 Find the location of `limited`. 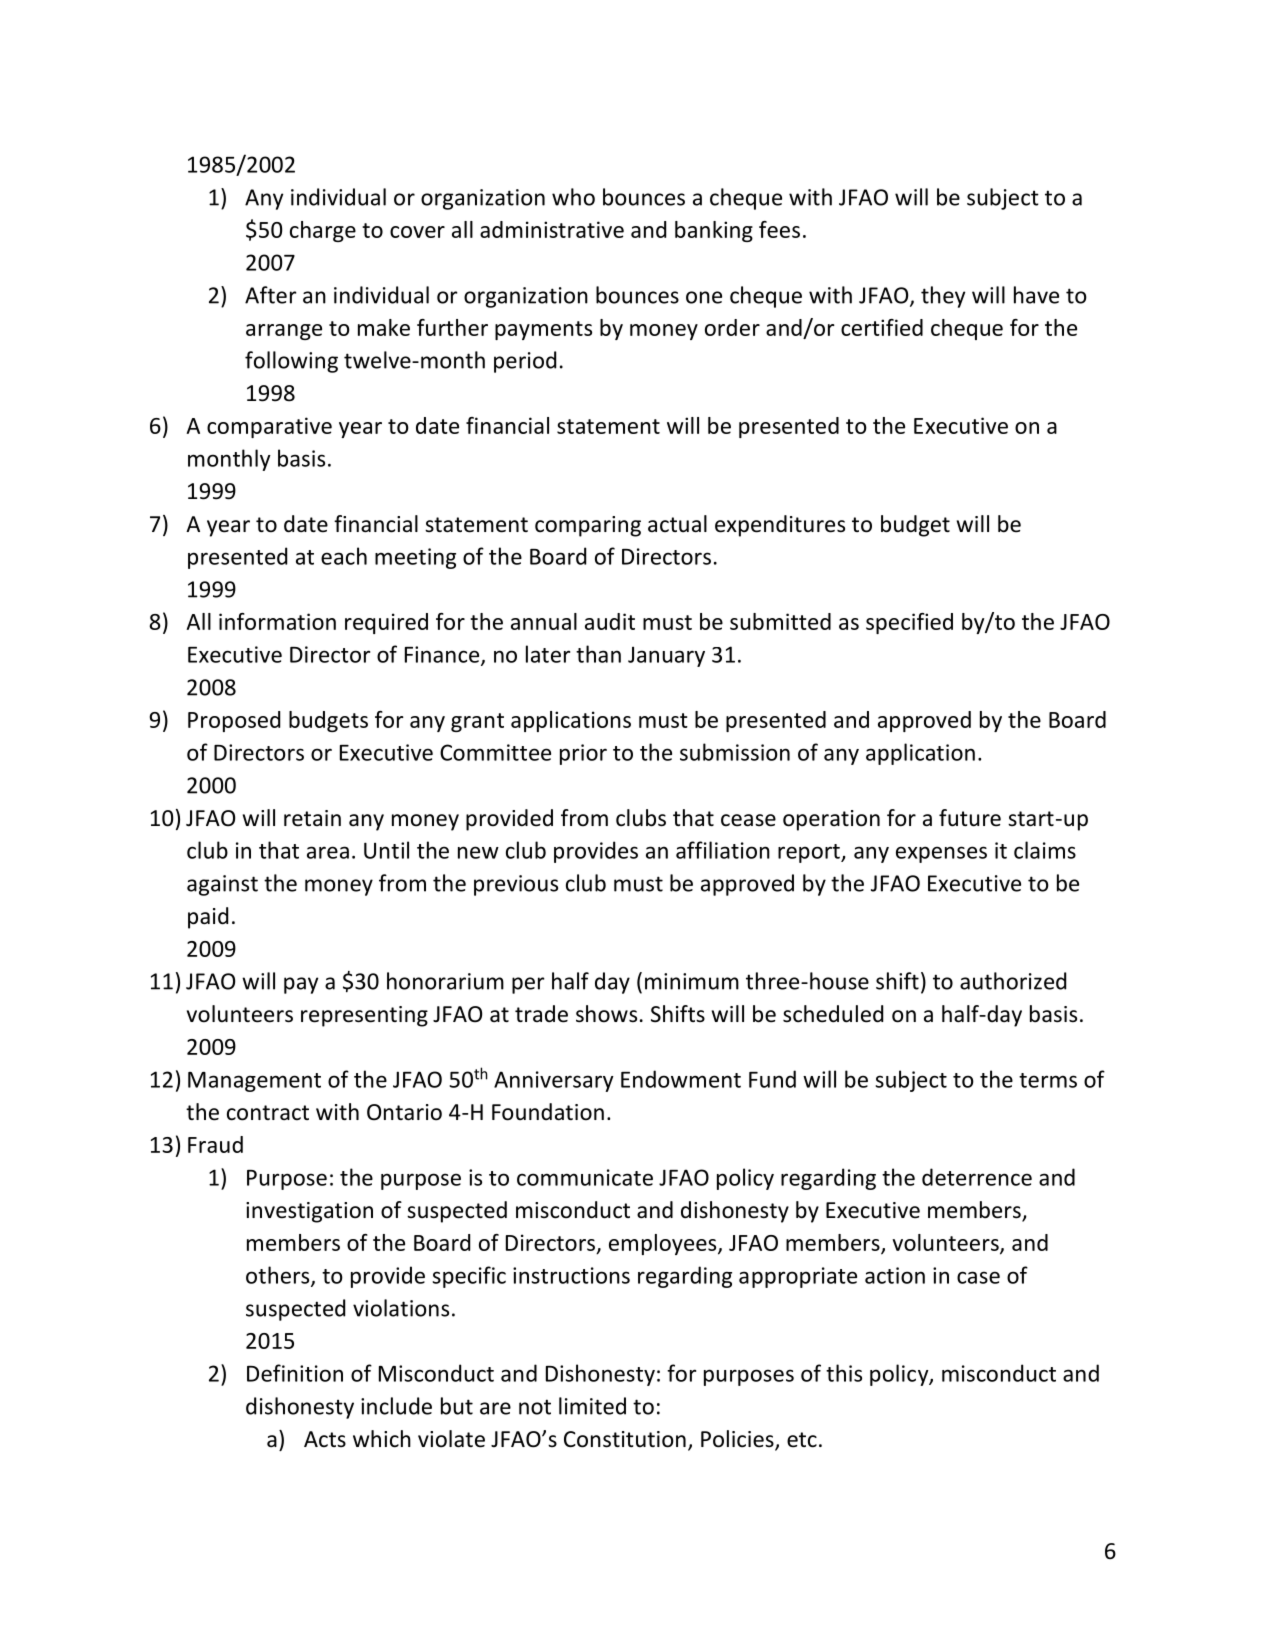

limited is located at coordinates (592, 1406).
